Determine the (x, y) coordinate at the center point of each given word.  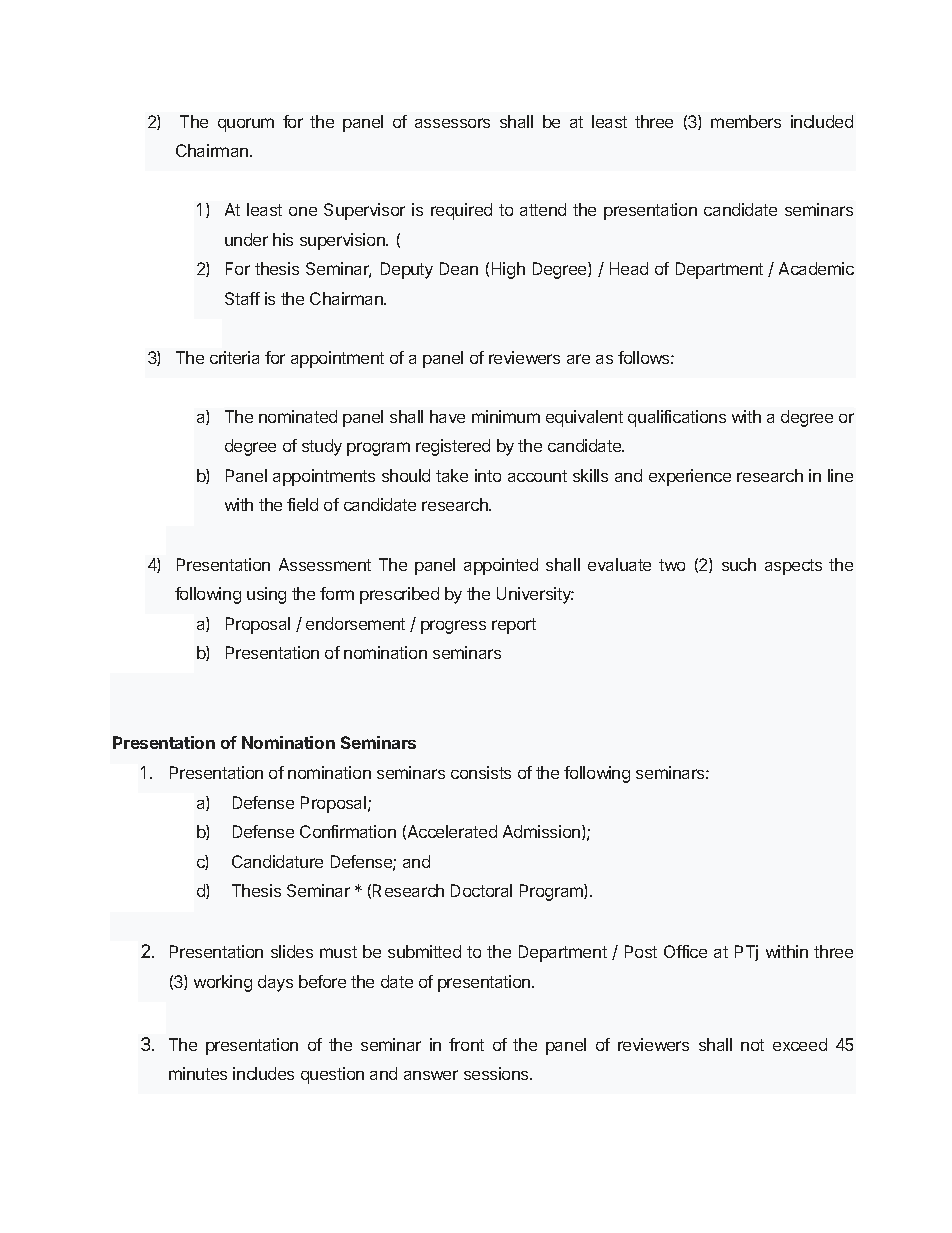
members (746, 121)
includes (263, 1073)
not (752, 1045)
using (266, 595)
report (514, 626)
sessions (497, 1073)
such (739, 564)
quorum (246, 125)
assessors (452, 123)
